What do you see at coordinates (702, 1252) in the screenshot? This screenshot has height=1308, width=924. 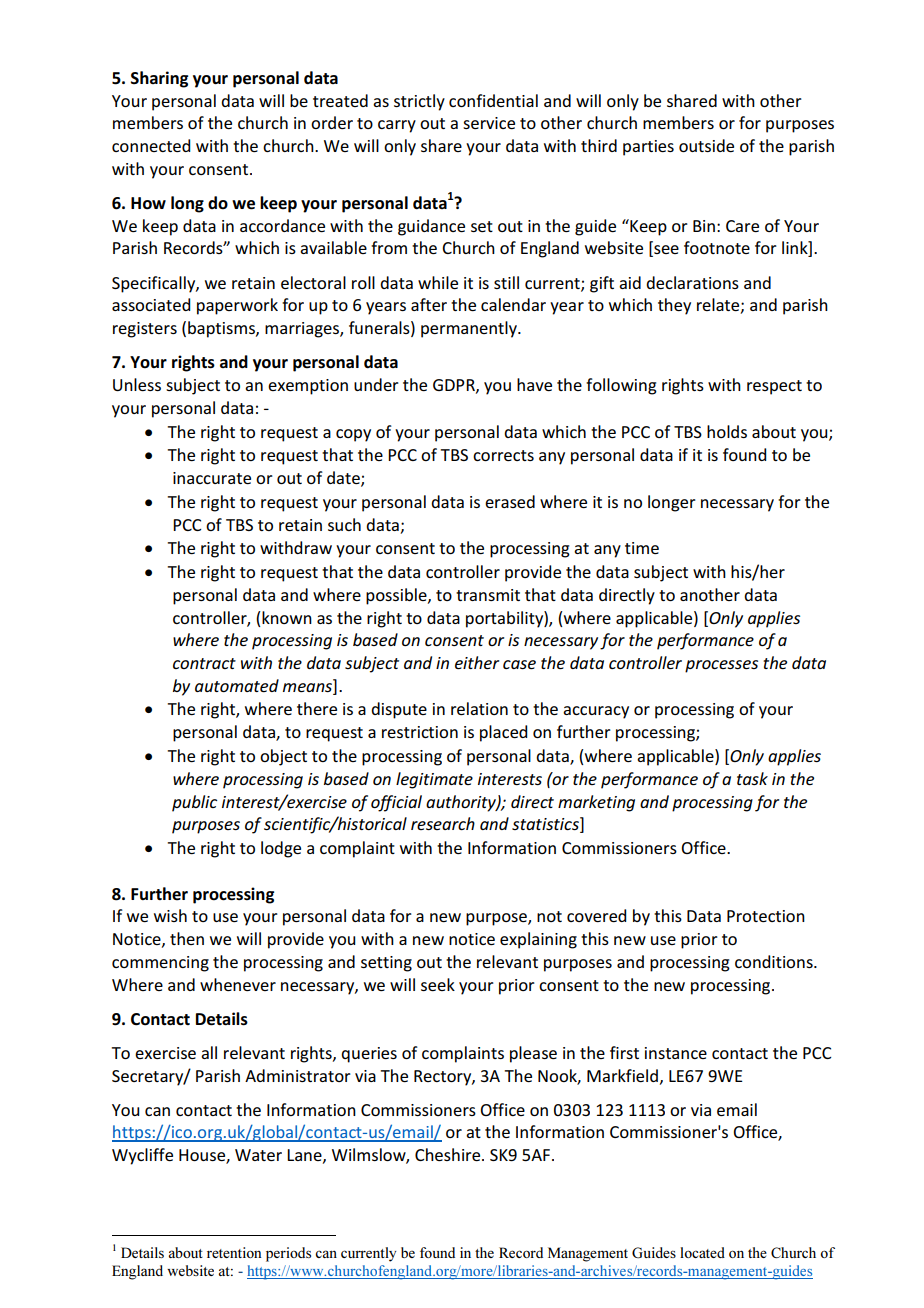 I see `located` at bounding box center [702, 1252].
